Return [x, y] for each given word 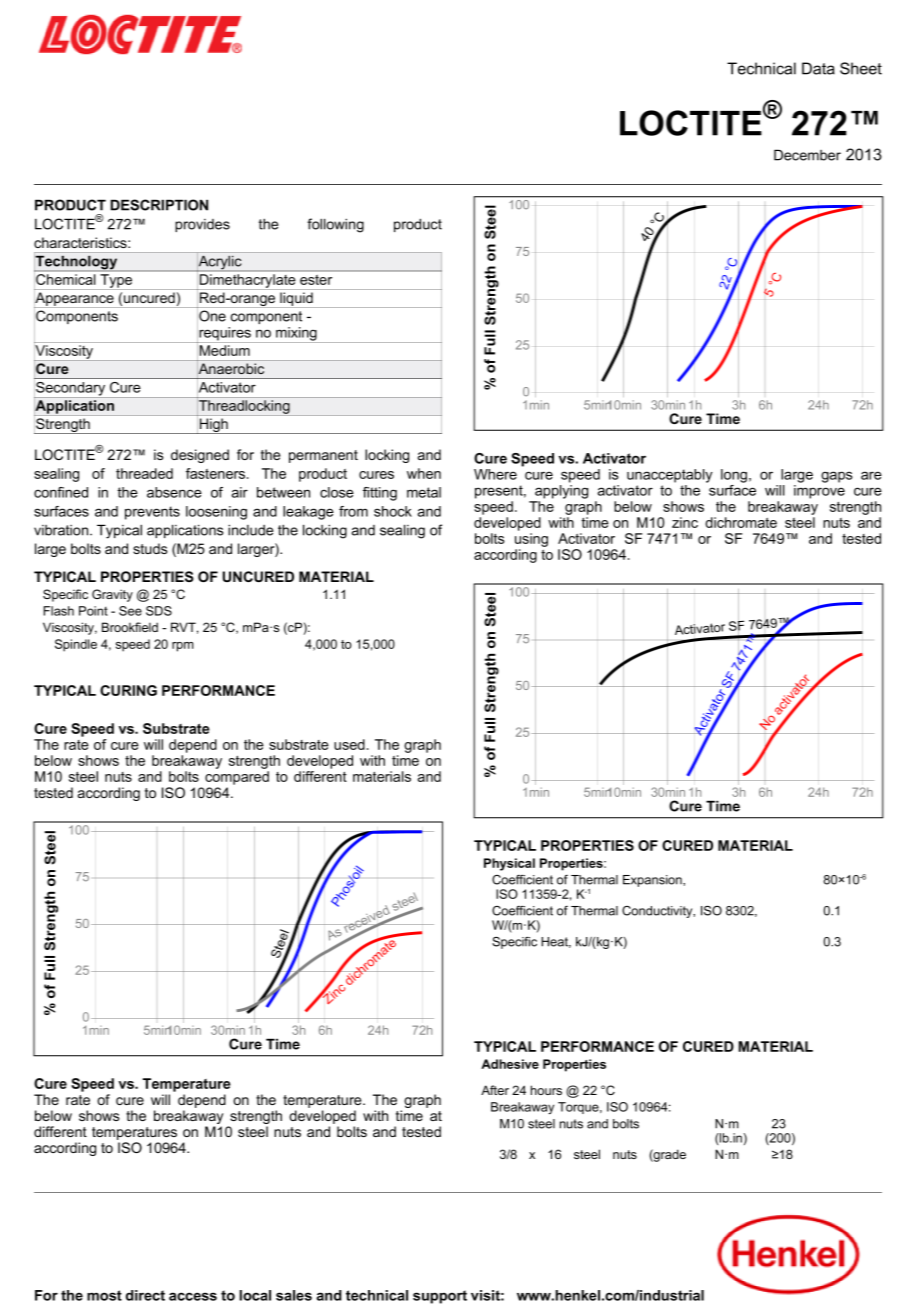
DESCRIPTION [159, 205]
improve [819, 492]
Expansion [653, 881]
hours [546, 1090]
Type [116, 281]
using [531, 540]
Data [818, 68]
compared [237, 778]
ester [316, 280]
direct [145, 1295]
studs [150, 548]
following [335, 225]
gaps [837, 477]
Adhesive [510, 1064]
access [193, 1296]
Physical [509, 864]
